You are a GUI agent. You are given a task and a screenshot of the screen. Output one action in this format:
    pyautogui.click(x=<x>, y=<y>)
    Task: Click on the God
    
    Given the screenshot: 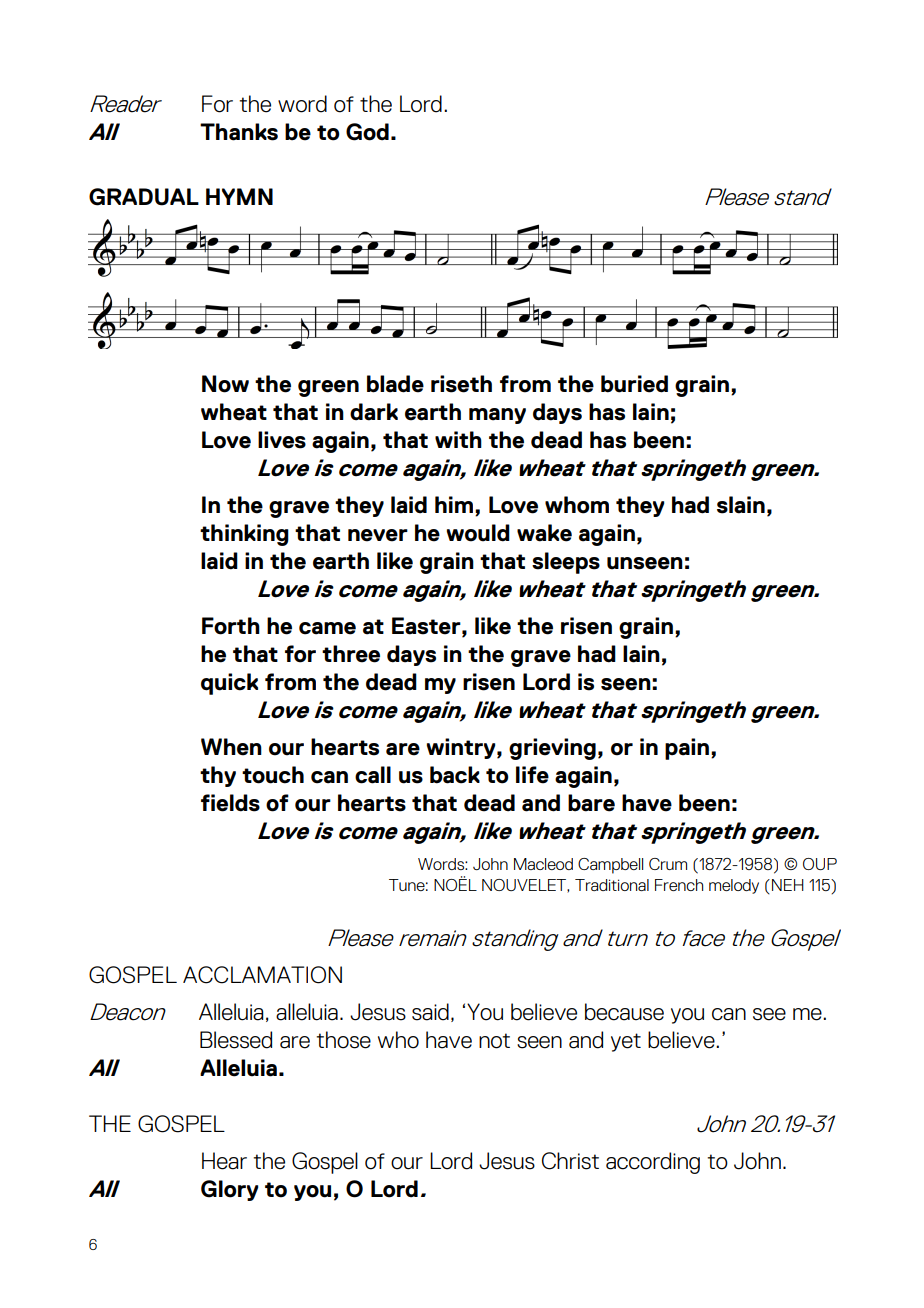 What is the action you would take?
    pyautogui.click(x=367, y=132)
